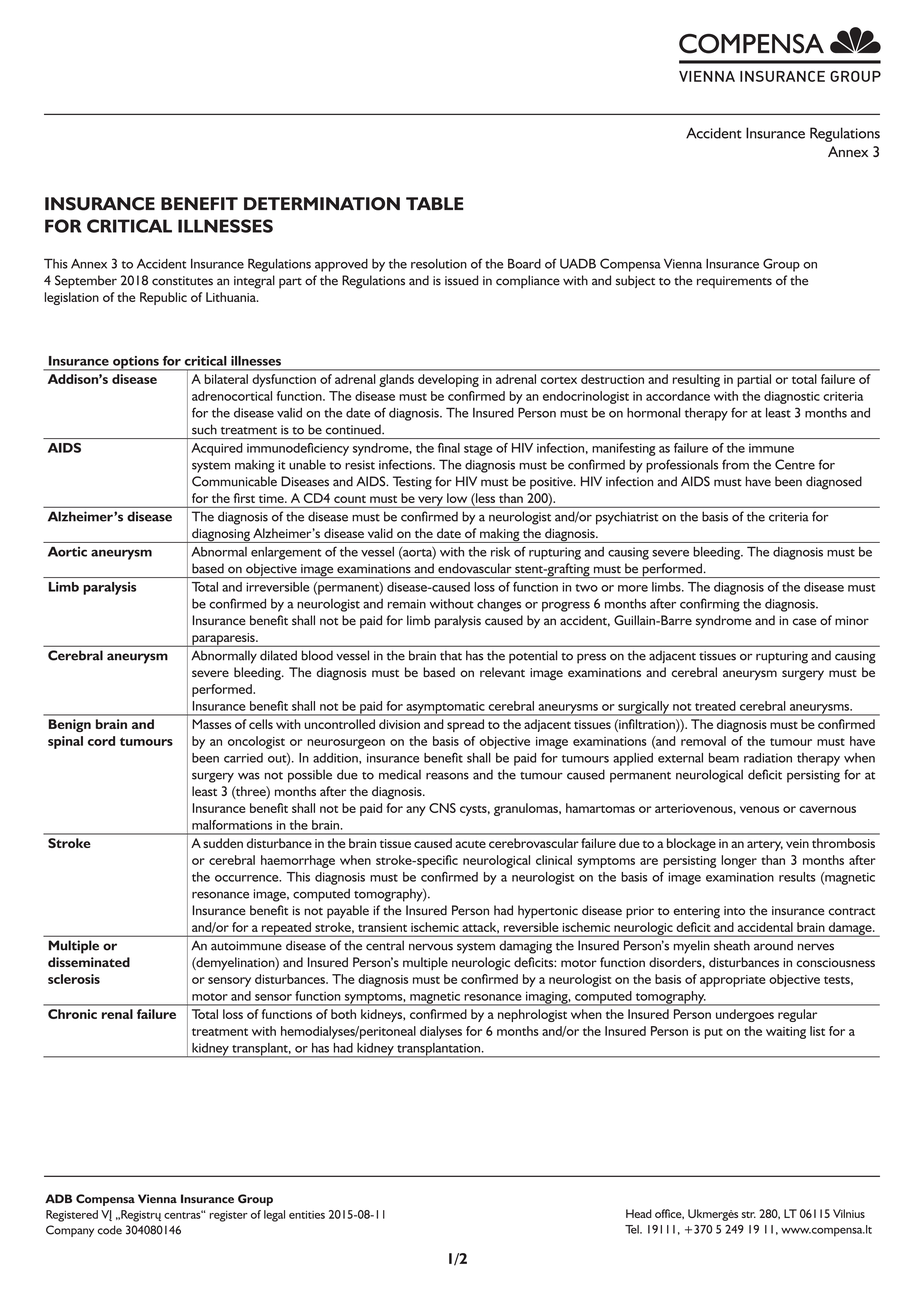 Image resolution: width=924 pixels, height=1308 pixels. I want to click on endovascular, so click(475, 568).
